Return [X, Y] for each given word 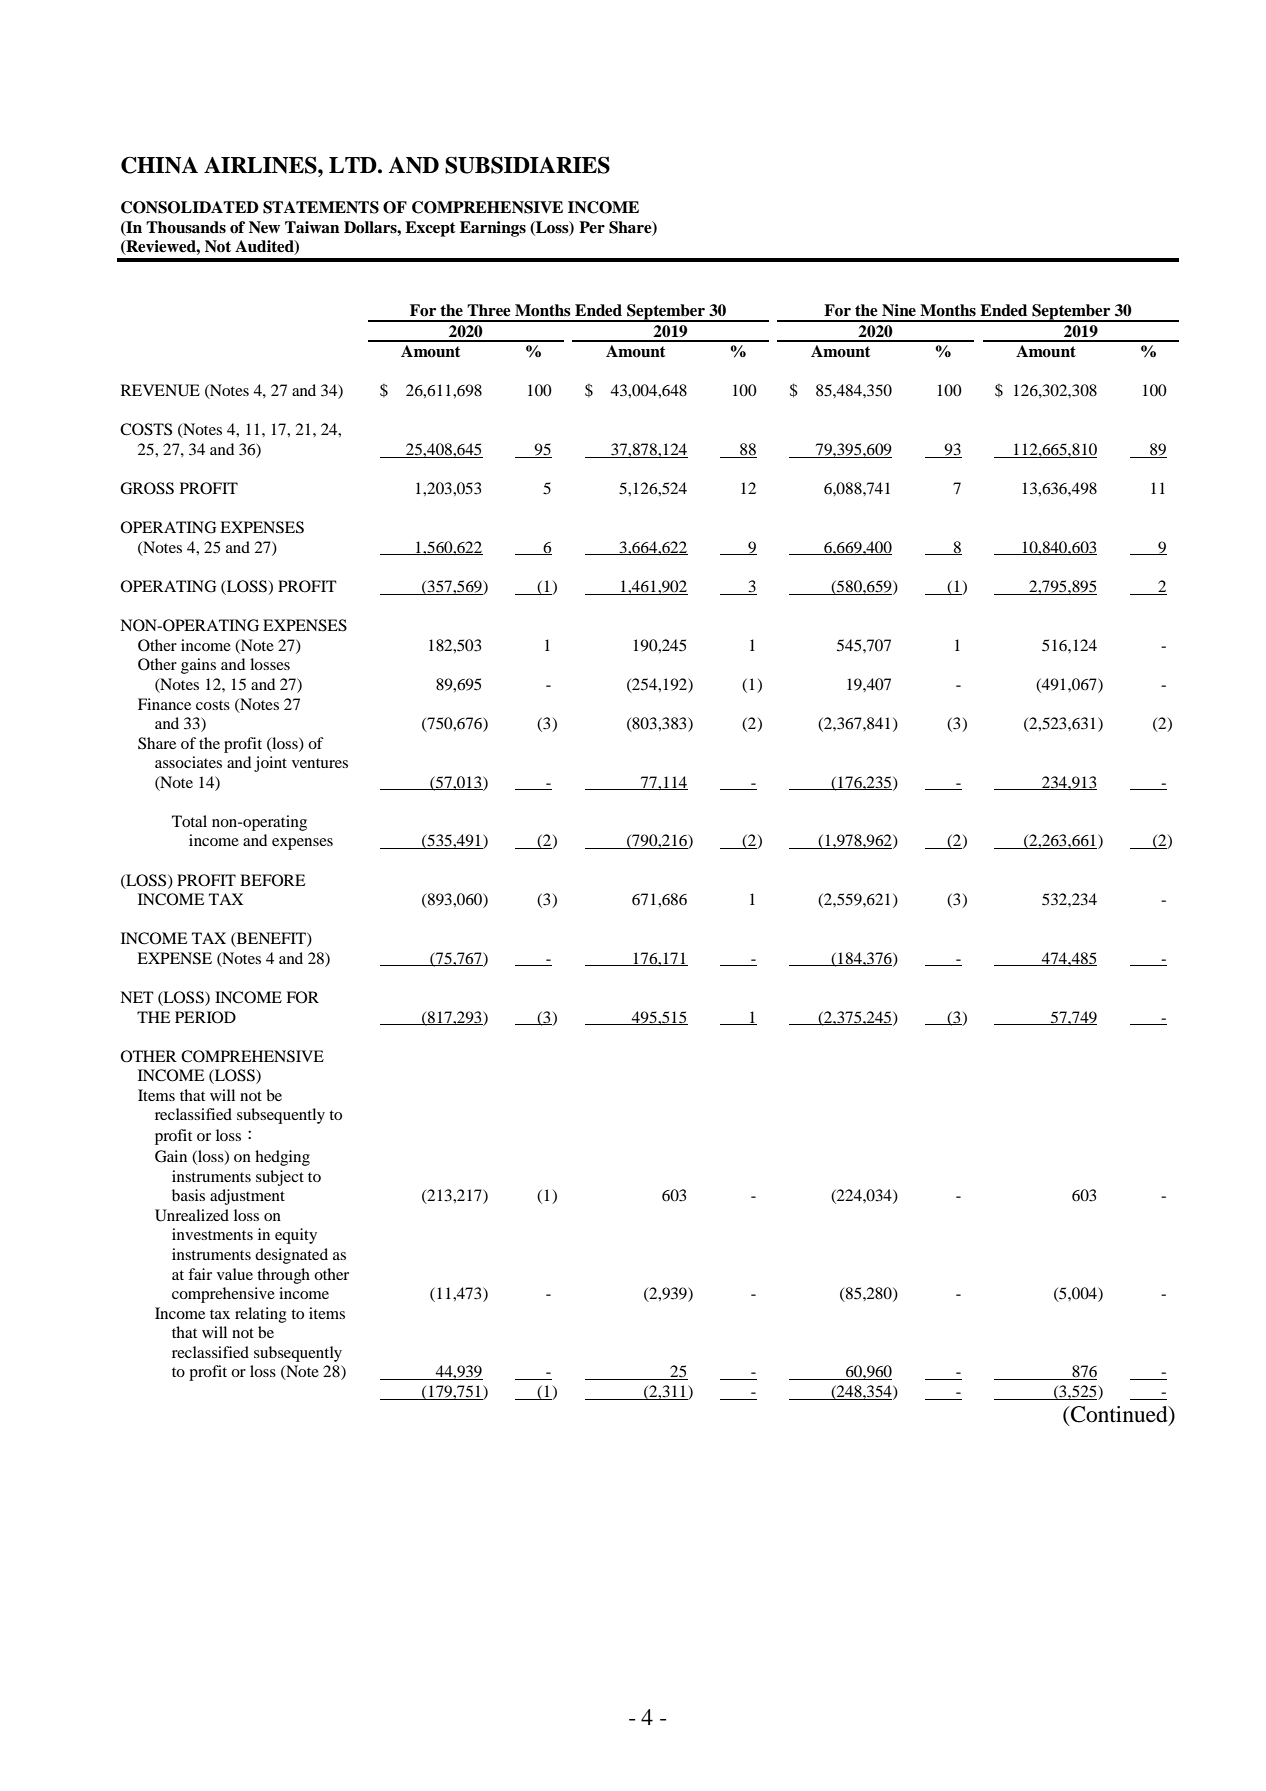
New [264, 227]
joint [270, 764]
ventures [320, 763]
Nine [899, 310]
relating [261, 1315]
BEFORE [272, 880]
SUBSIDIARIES [527, 165]
